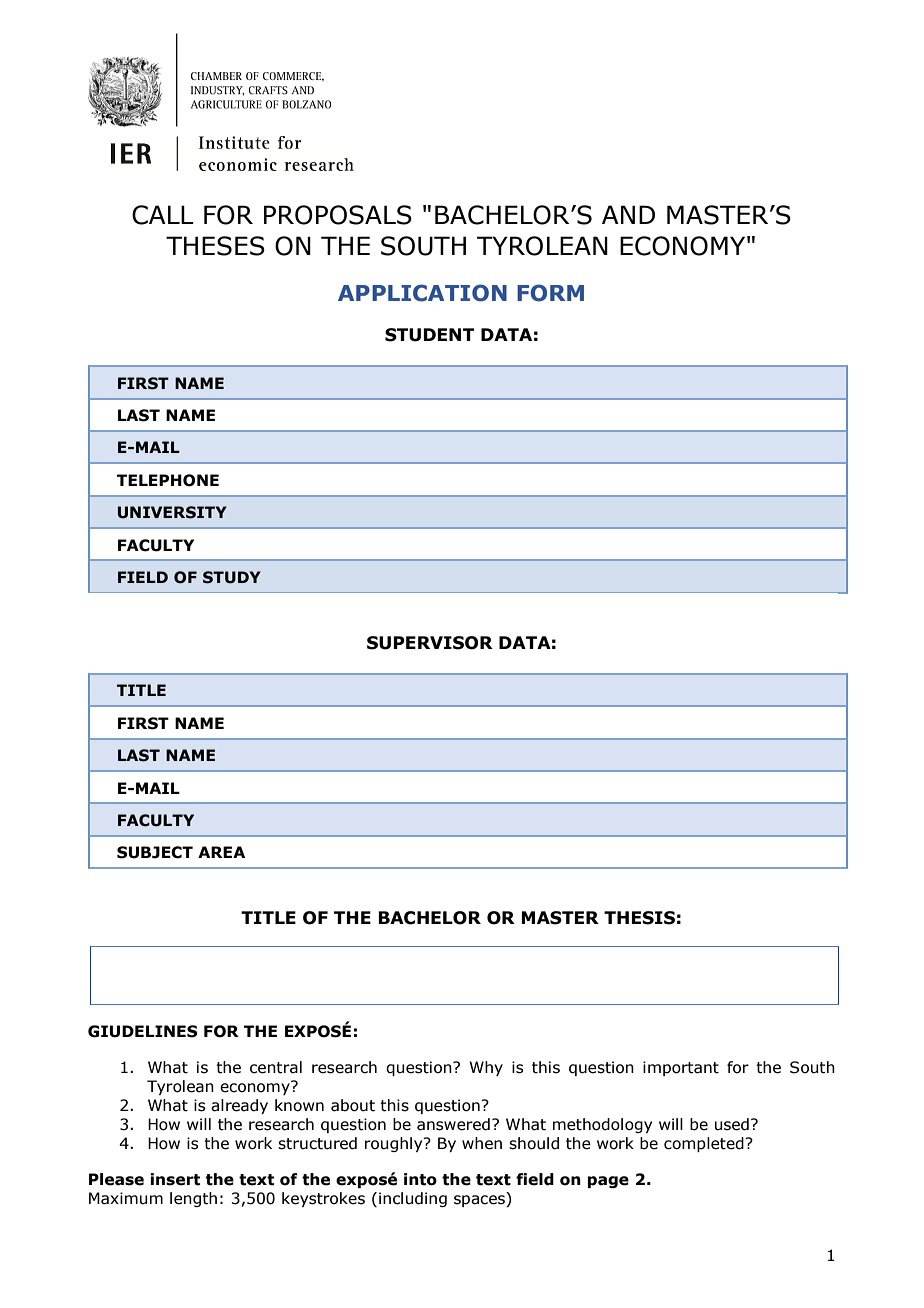 Image resolution: width=924 pixels, height=1308 pixels. Describe the element at coordinates (550, 293) in the document. I see `FORM` at that location.
